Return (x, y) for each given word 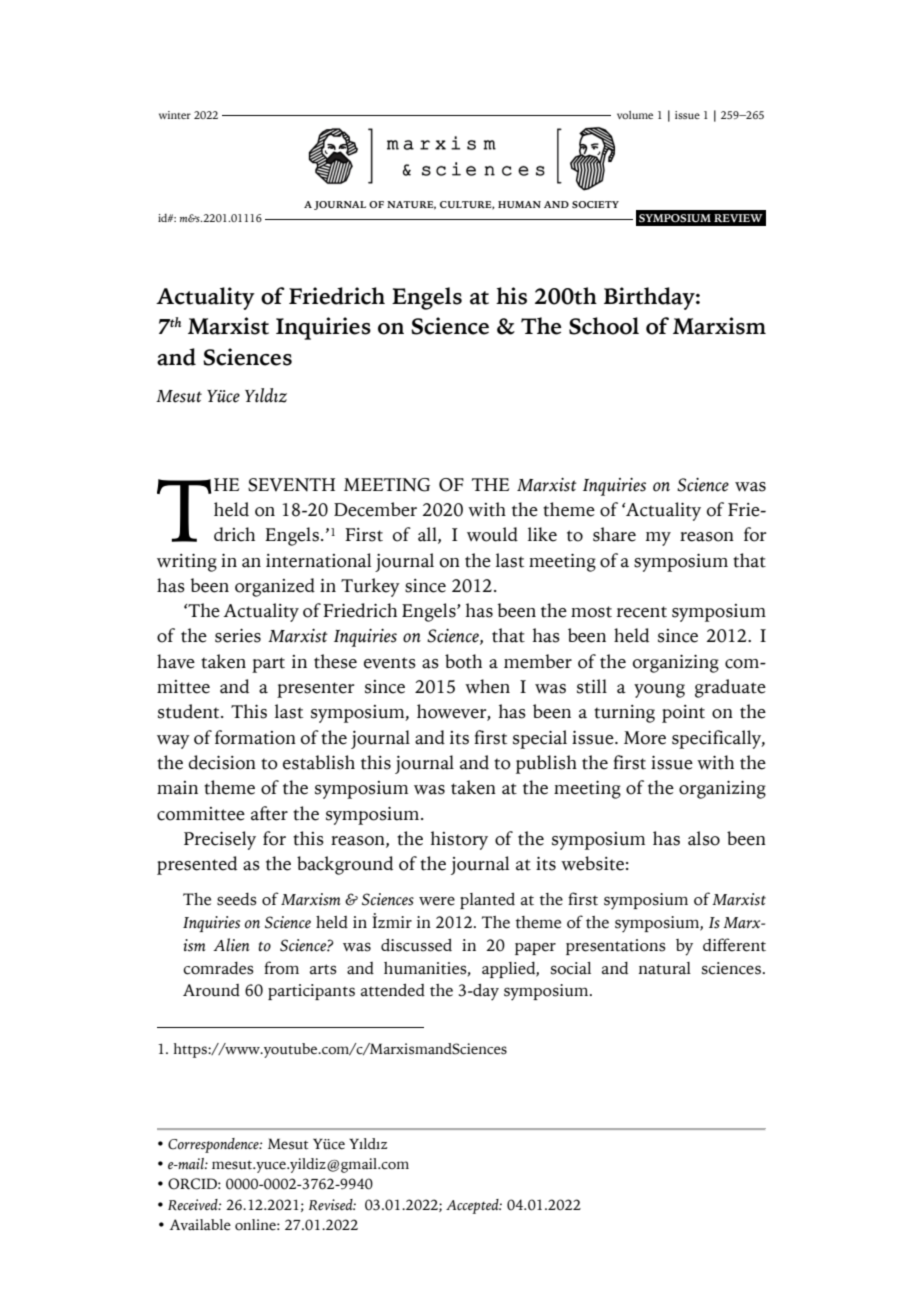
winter (175, 115)
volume (635, 115)
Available (200, 1225)
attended (393, 990)
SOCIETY (595, 204)
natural (665, 968)
